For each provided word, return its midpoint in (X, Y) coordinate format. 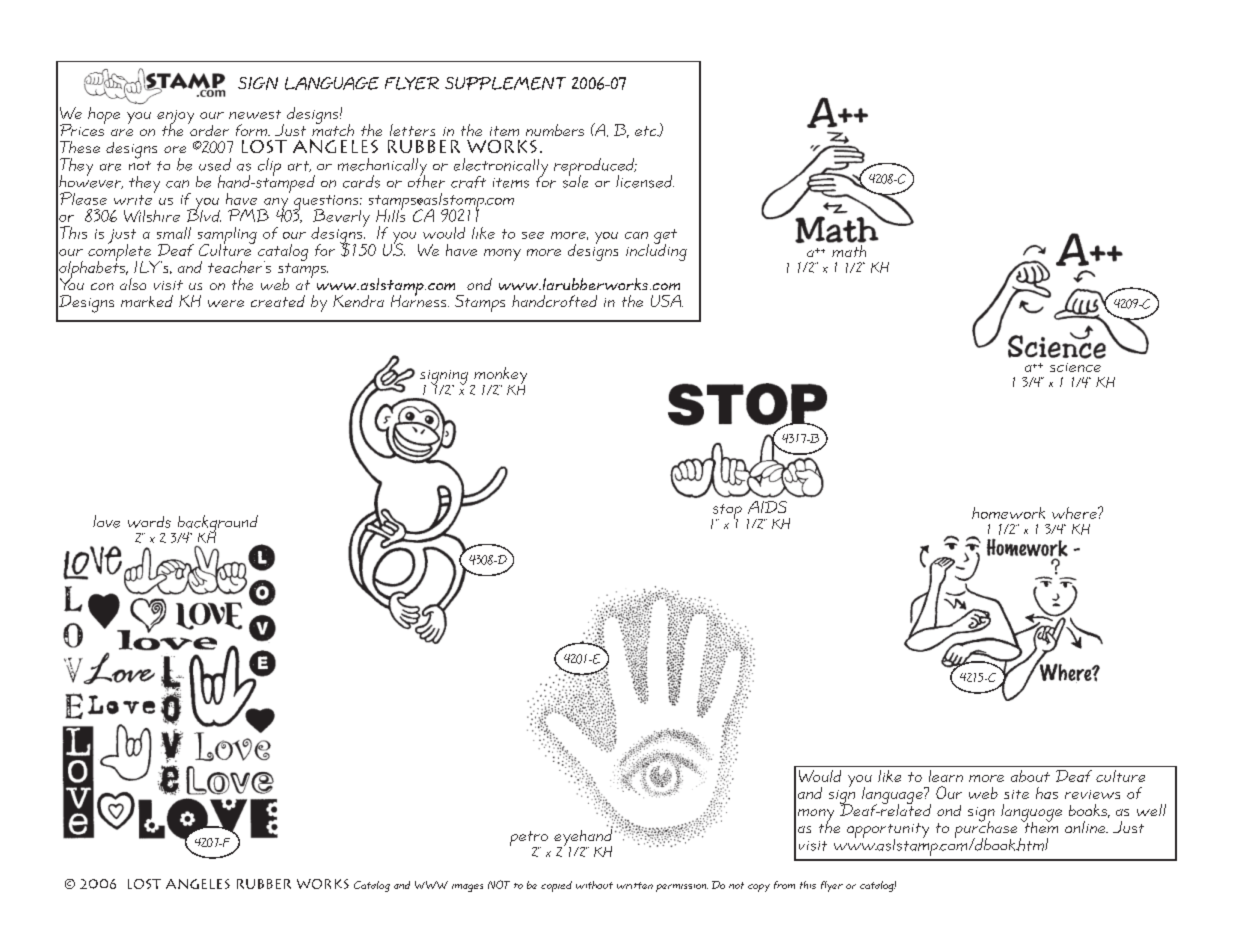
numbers (555, 130)
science (1075, 367)
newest (255, 114)
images (467, 888)
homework (1008, 513)
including (656, 251)
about (1030, 776)
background (216, 525)
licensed (645, 181)
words (149, 522)
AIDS (767, 507)
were (226, 303)
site (1016, 794)
